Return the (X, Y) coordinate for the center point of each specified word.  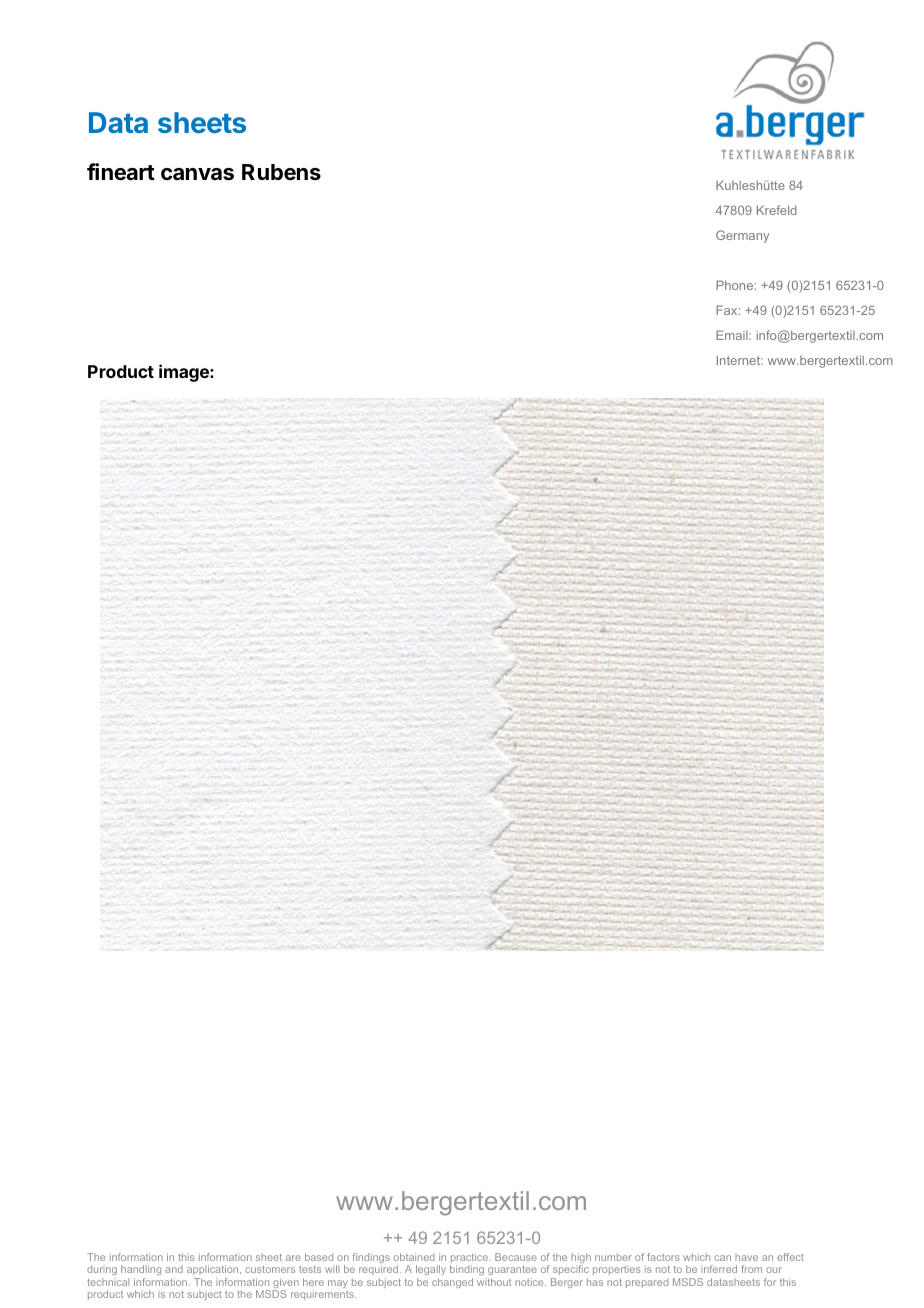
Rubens (281, 172)
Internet (740, 360)
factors (663, 1257)
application (214, 1272)
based (319, 1257)
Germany (742, 236)
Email (733, 335)
